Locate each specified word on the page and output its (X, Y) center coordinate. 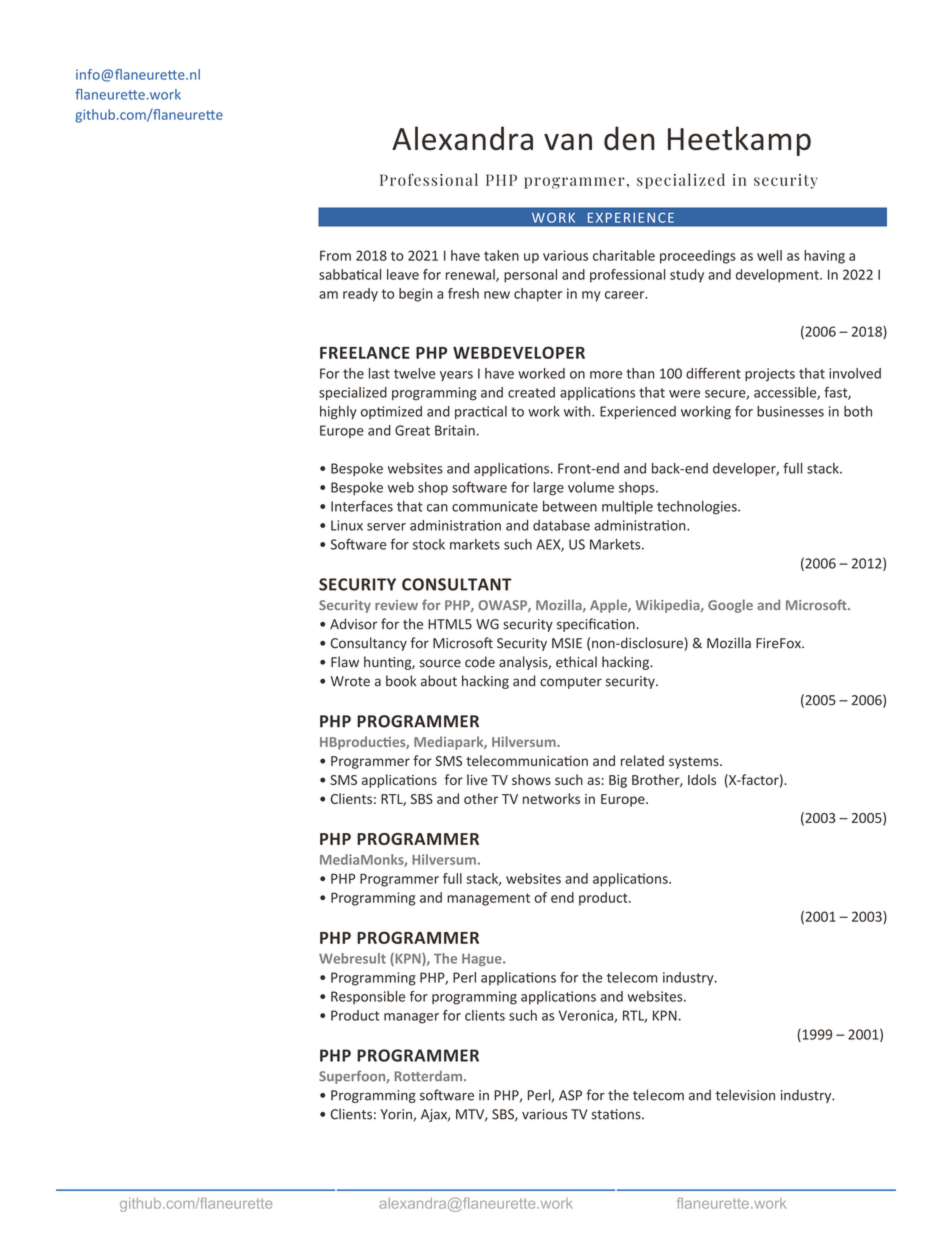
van (568, 142)
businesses (790, 411)
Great (412, 430)
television (745, 1095)
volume (591, 487)
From (335, 255)
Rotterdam (430, 1076)
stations (617, 1114)
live (477, 779)
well (769, 255)
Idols (702, 779)
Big (618, 781)
